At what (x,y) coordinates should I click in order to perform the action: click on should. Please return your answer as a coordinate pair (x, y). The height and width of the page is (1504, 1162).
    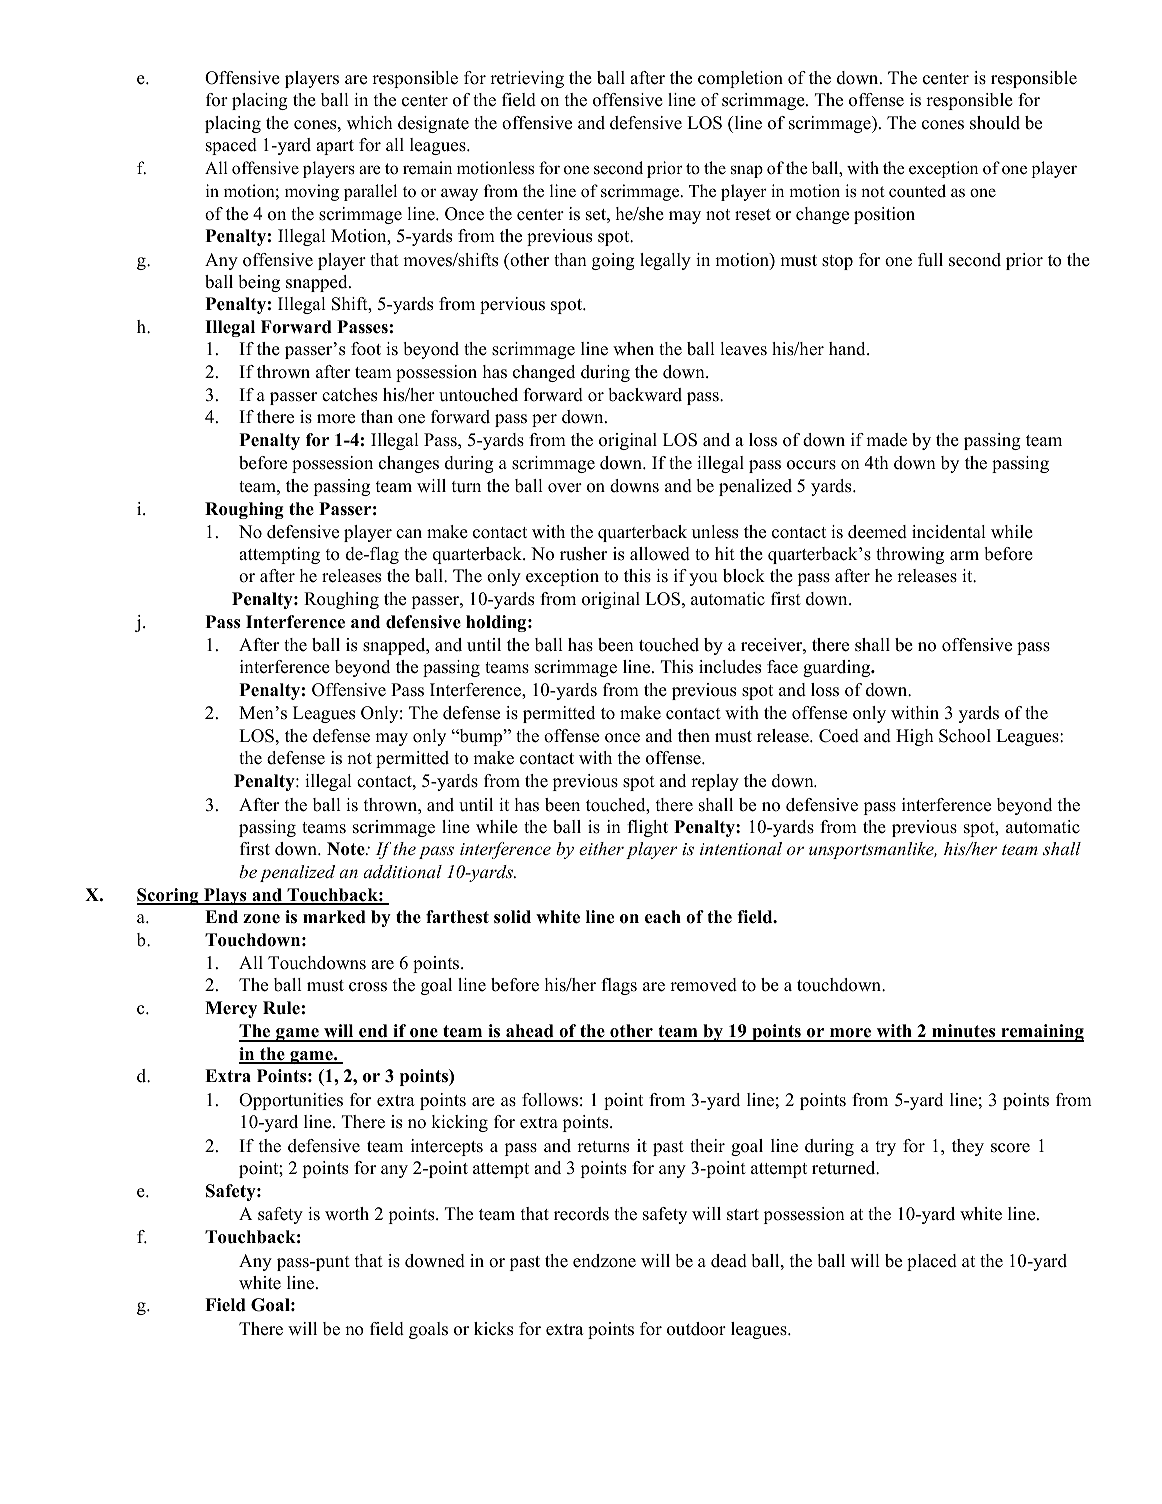
    Looking at the image, I should click on (995, 123).
